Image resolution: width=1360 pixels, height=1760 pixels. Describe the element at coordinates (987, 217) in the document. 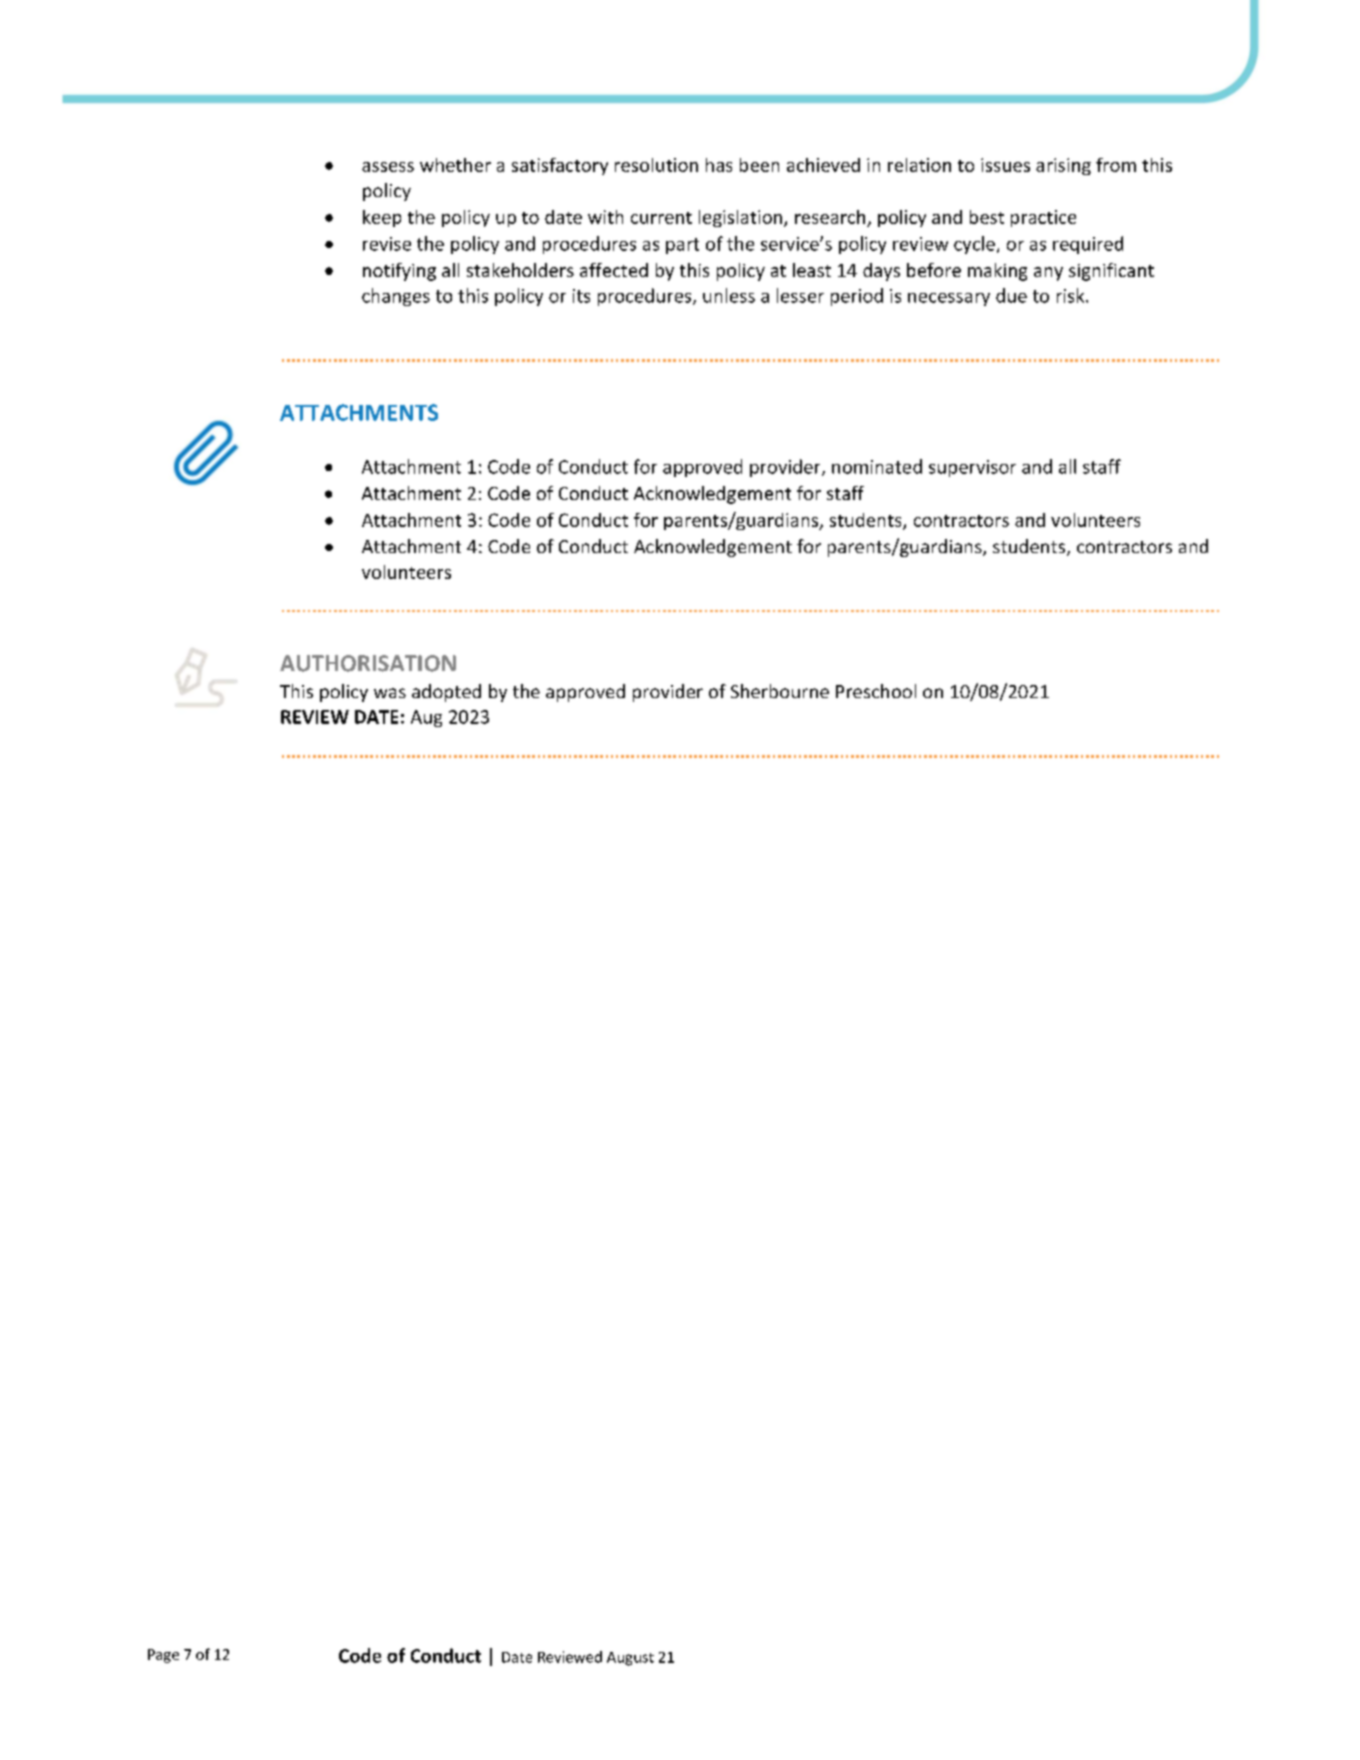

I see `best` at that location.
